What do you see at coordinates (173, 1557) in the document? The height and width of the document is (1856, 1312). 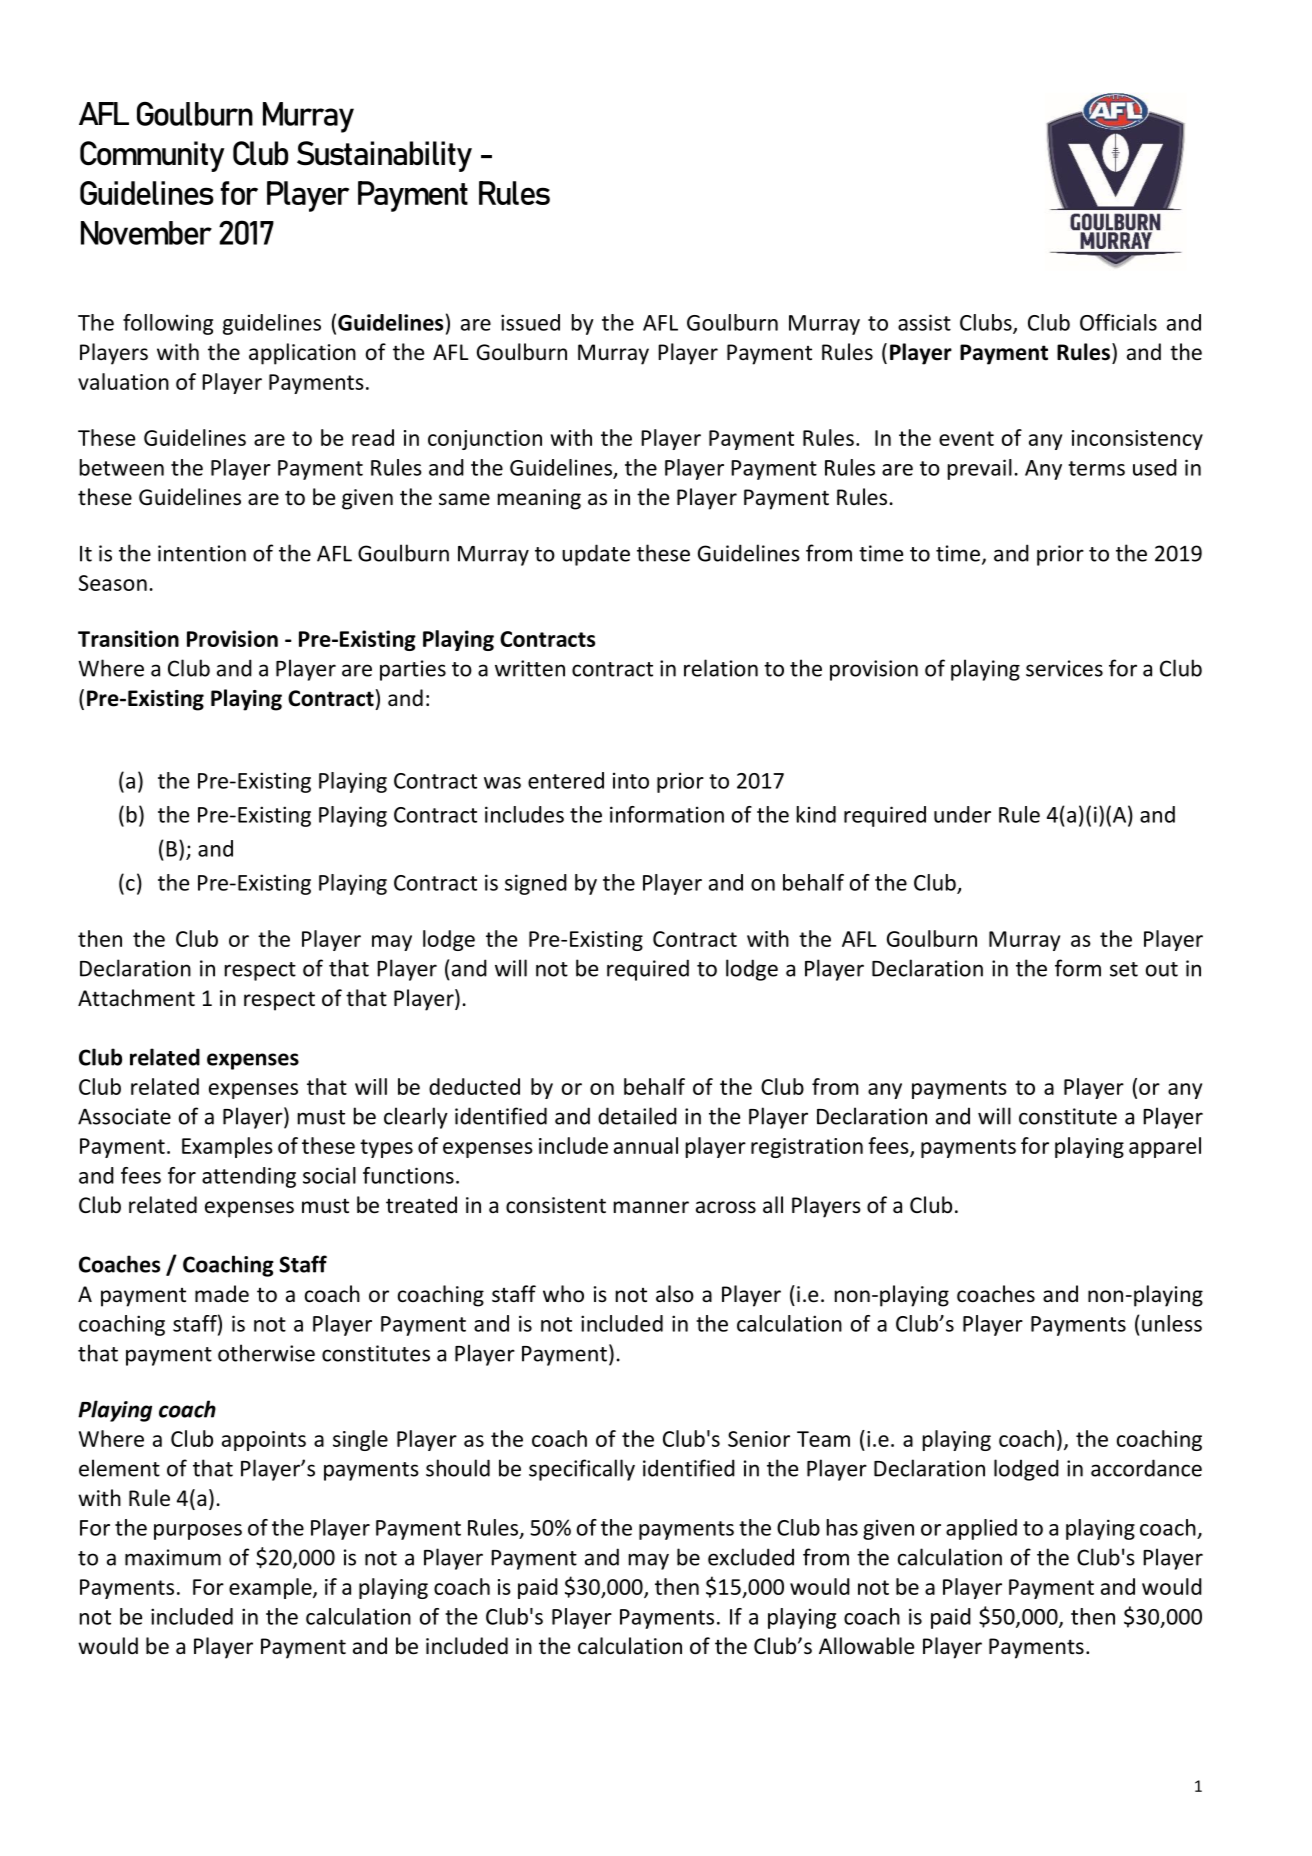 I see `maximum` at bounding box center [173, 1557].
